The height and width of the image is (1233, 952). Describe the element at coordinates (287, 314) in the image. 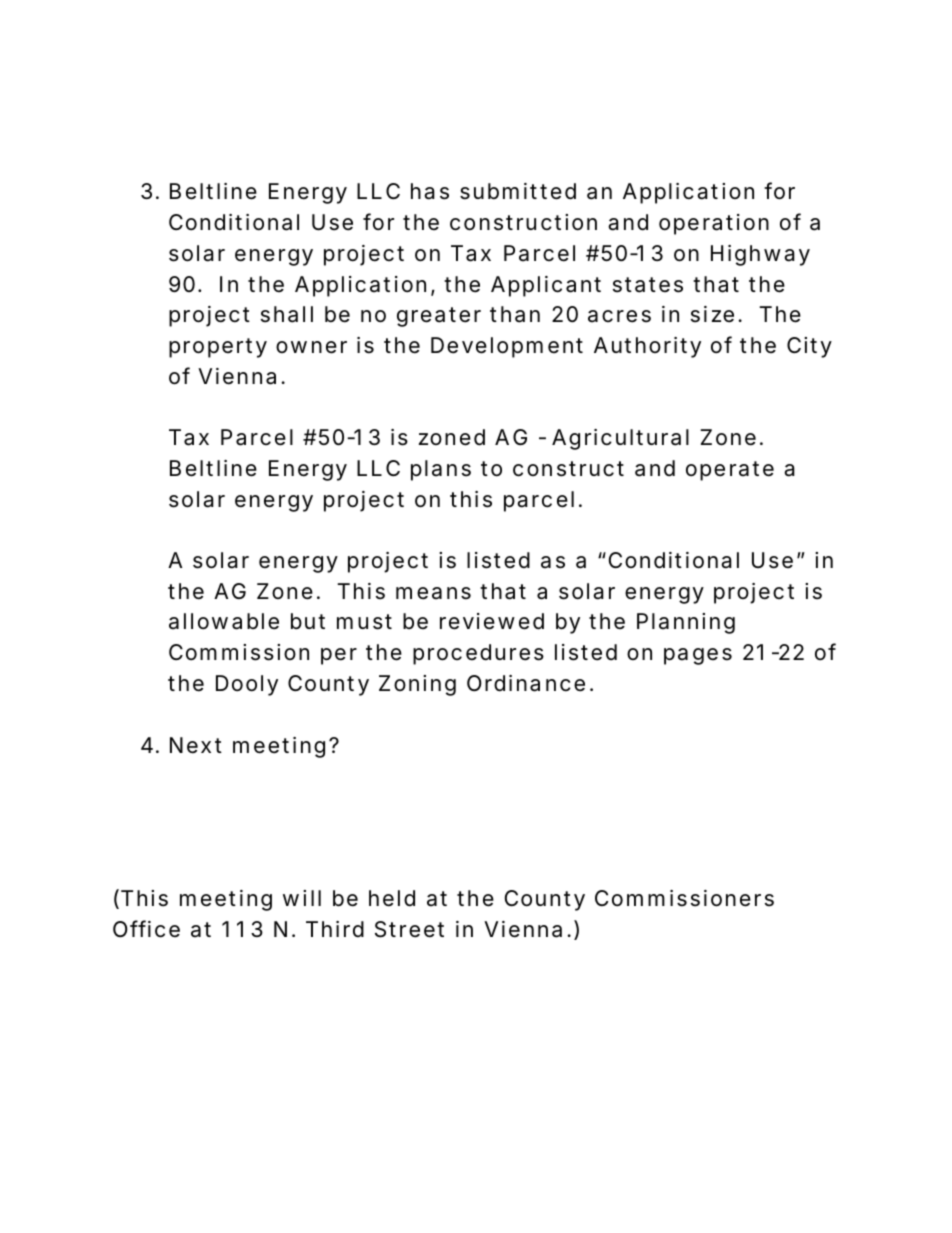

I see `shall` at that location.
